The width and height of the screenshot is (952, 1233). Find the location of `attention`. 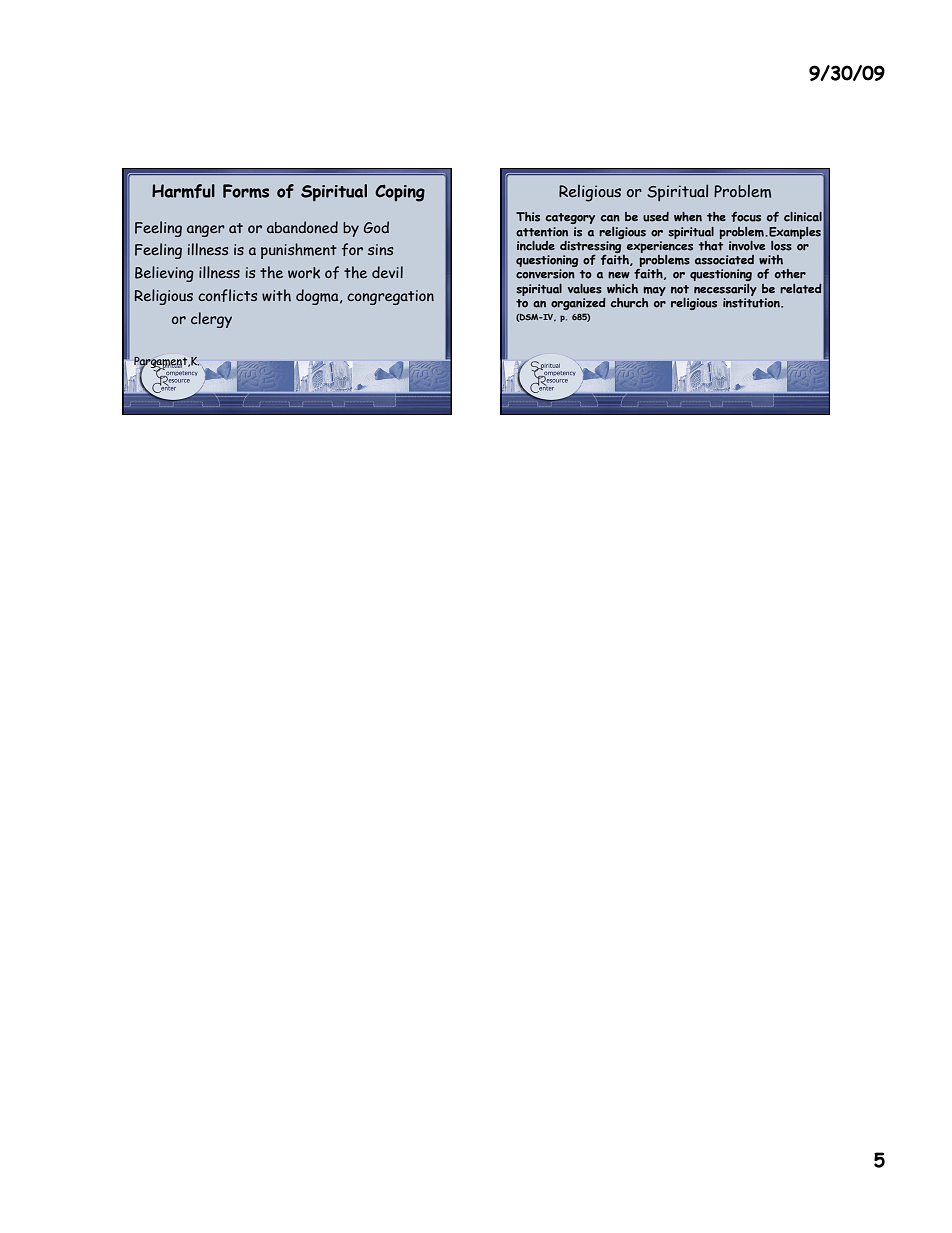

attention is located at coordinates (542, 232).
